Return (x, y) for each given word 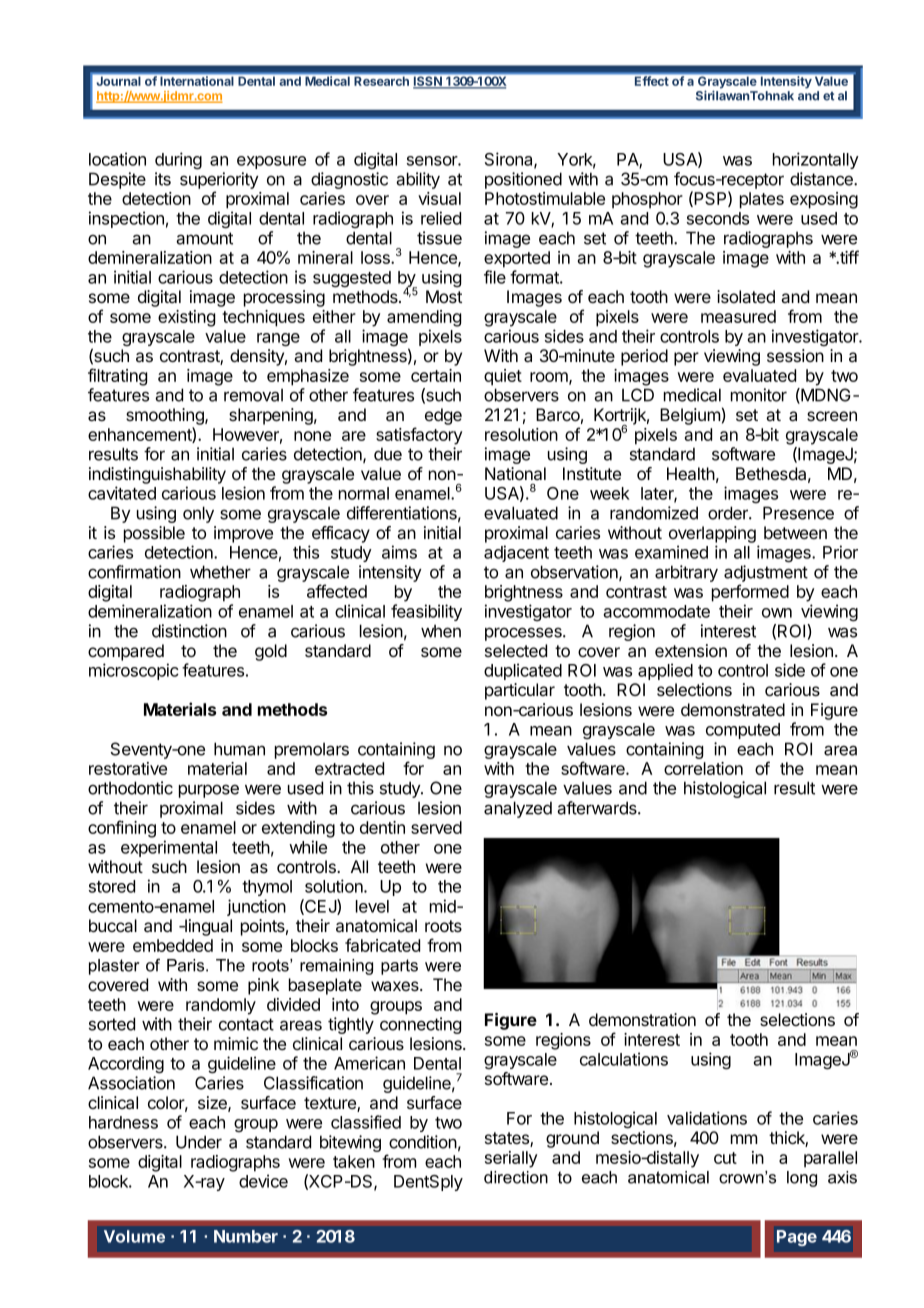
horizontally (816, 160)
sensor (433, 161)
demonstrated (733, 710)
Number (246, 1236)
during (178, 160)
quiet (503, 377)
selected (516, 650)
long (802, 1179)
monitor (759, 395)
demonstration (642, 1020)
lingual (207, 927)
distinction (189, 631)
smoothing (166, 416)
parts (399, 967)
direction (516, 1177)
